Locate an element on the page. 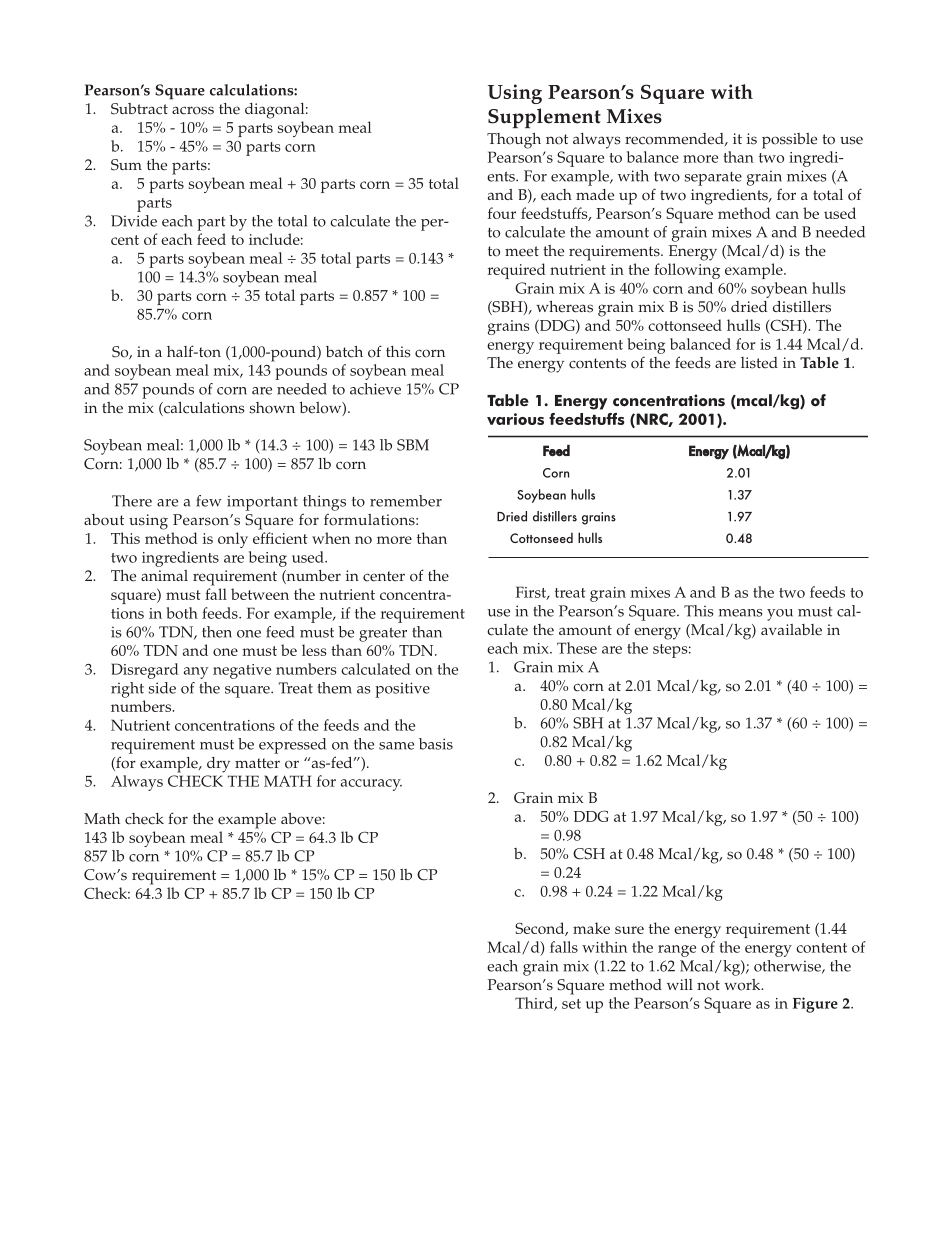  across is located at coordinates (193, 110).
